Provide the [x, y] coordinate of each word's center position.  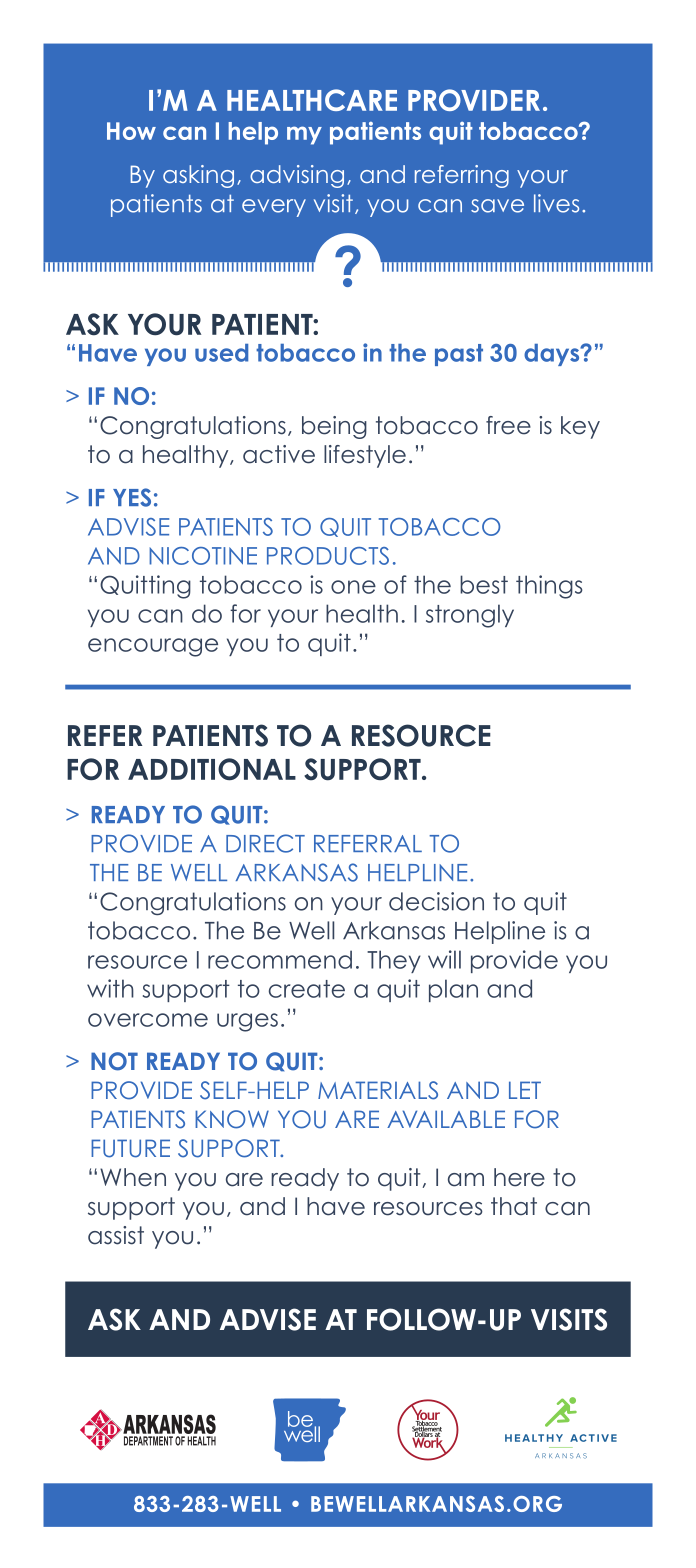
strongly [470, 616]
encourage [153, 647]
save [497, 206]
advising [297, 176]
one [353, 587]
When [133, 1177]
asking [198, 176]
